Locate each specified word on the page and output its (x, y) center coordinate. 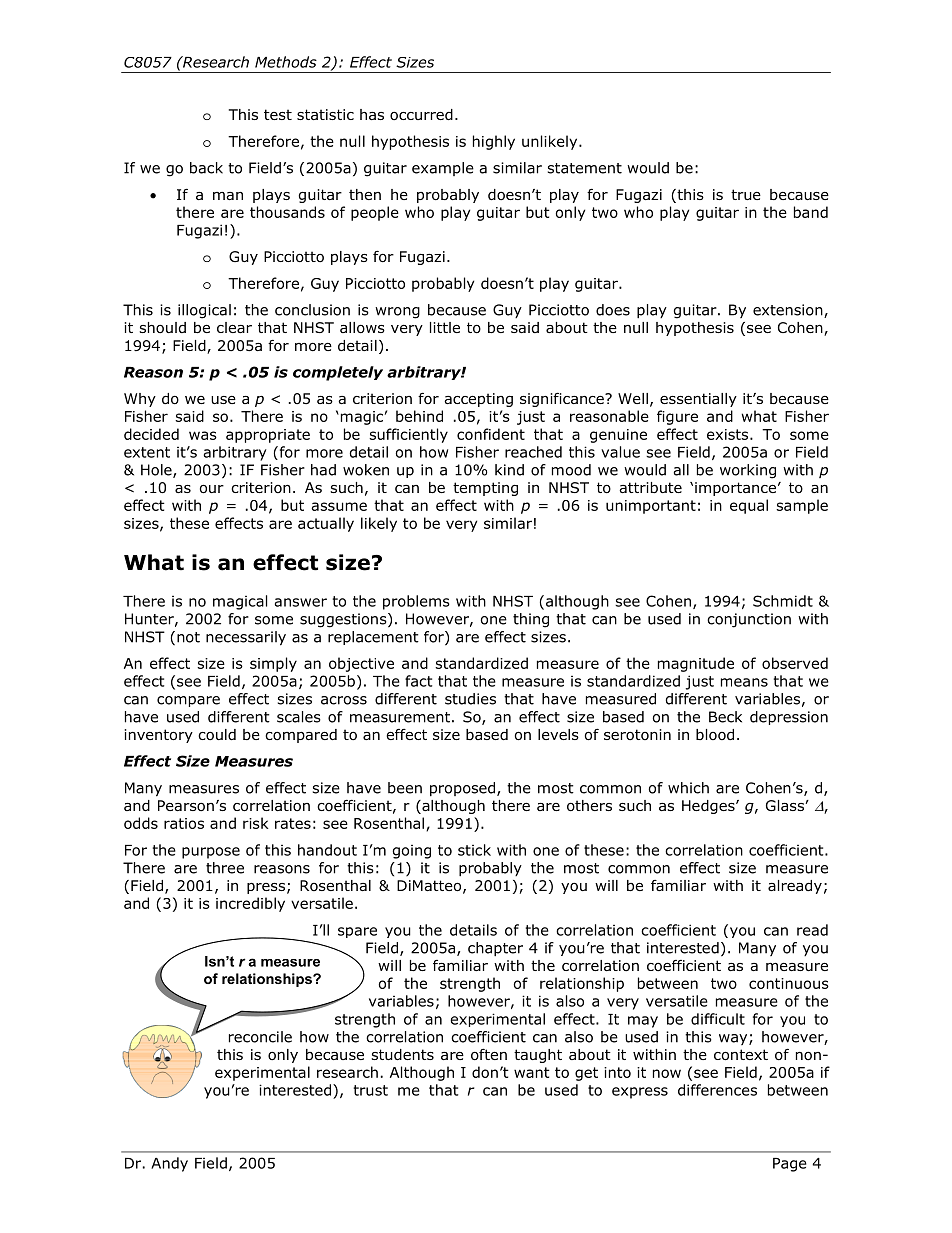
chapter (495, 949)
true (746, 194)
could (217, 735)
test (278, 114)
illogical (204, 311)
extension (789, 311)
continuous (789, 983)
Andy (169, 1164)
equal (749, 506)
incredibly (250, 904)
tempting (485, 489)
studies (470, 699)
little (445, 327)
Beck (725, 717)
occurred (421, 115)
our (212, 489)
